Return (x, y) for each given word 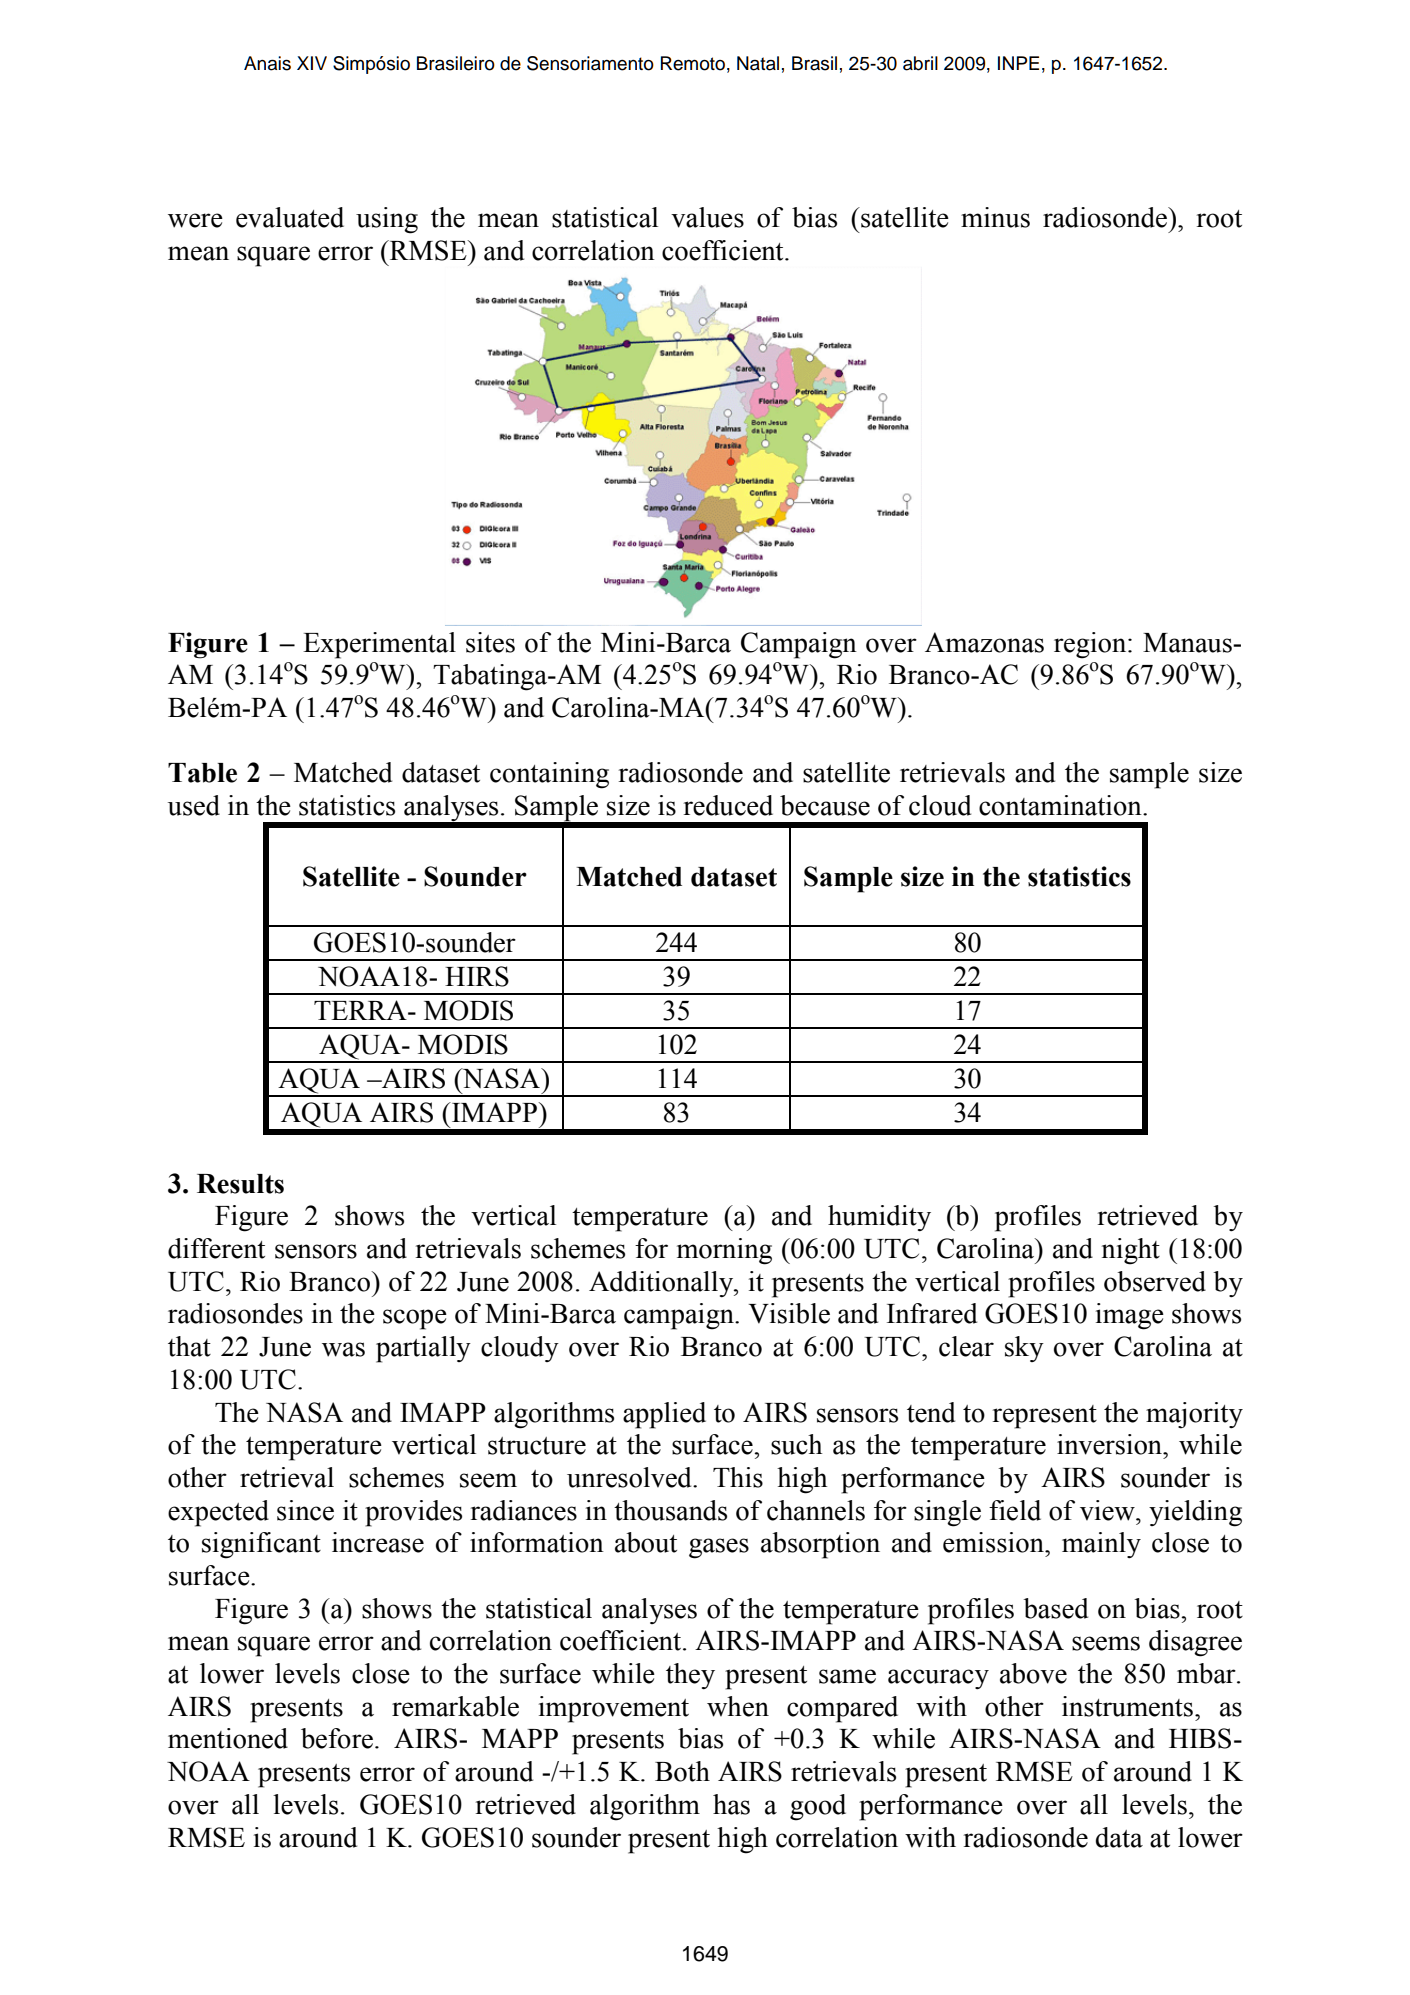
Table (202, 773)
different (216, 1248)
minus (995, 217)
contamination (1061, 805)
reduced (728, 805)
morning (724, 1251)
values (707, 217)
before (337, 1738)
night (1131, 1251)
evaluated (290, 217)
